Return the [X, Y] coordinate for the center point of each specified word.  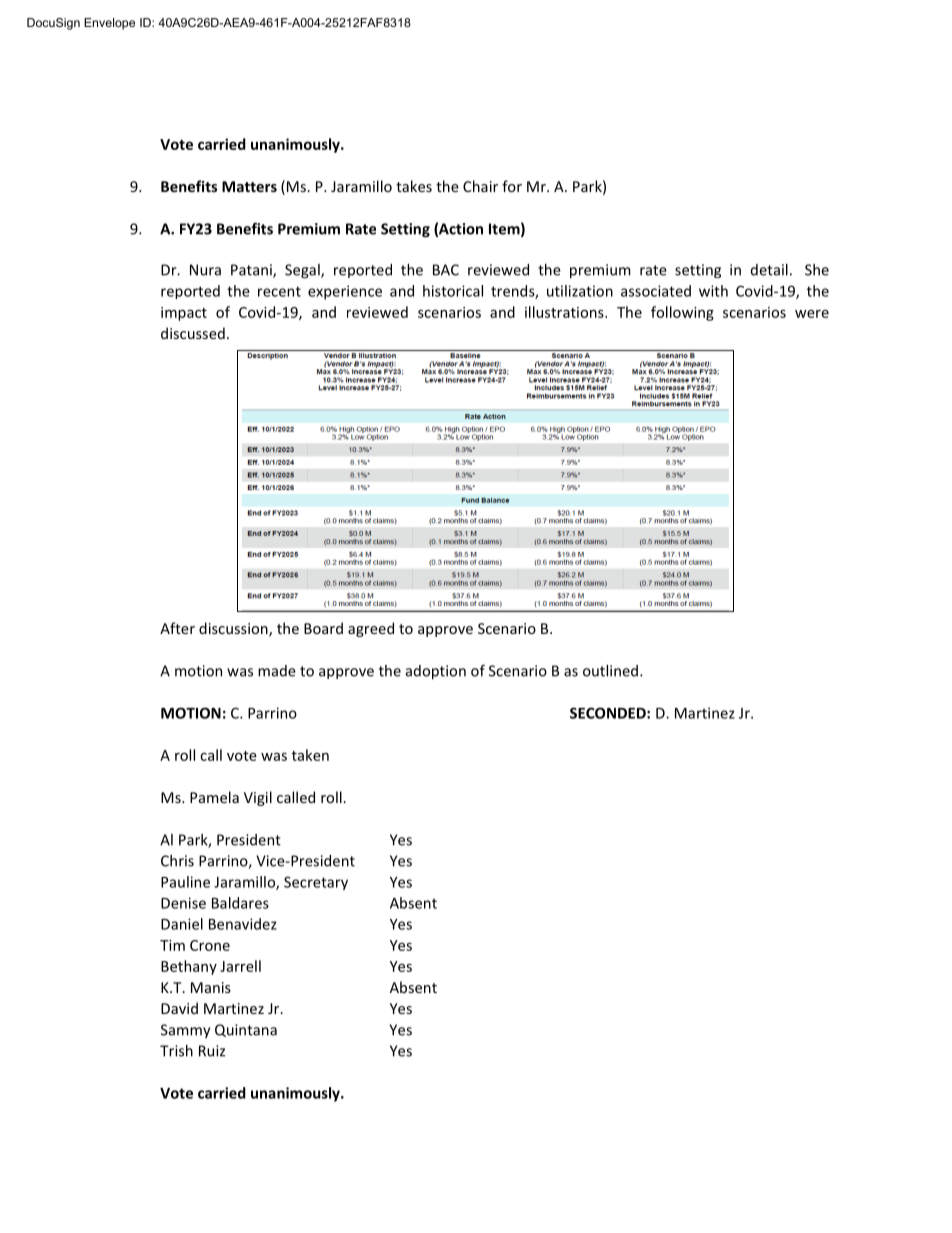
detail [769, 270]
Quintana [246, 1030]
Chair [480, 186]
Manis [211, 987]
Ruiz [212, 1051]
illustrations [565, 312]
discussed [193, 333]
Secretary [316, 883]
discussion [234, 629]
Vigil [258, 798]
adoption [436, 672]
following [682, 313]
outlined [610, 671]
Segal [303, 271]
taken [310, 755]
